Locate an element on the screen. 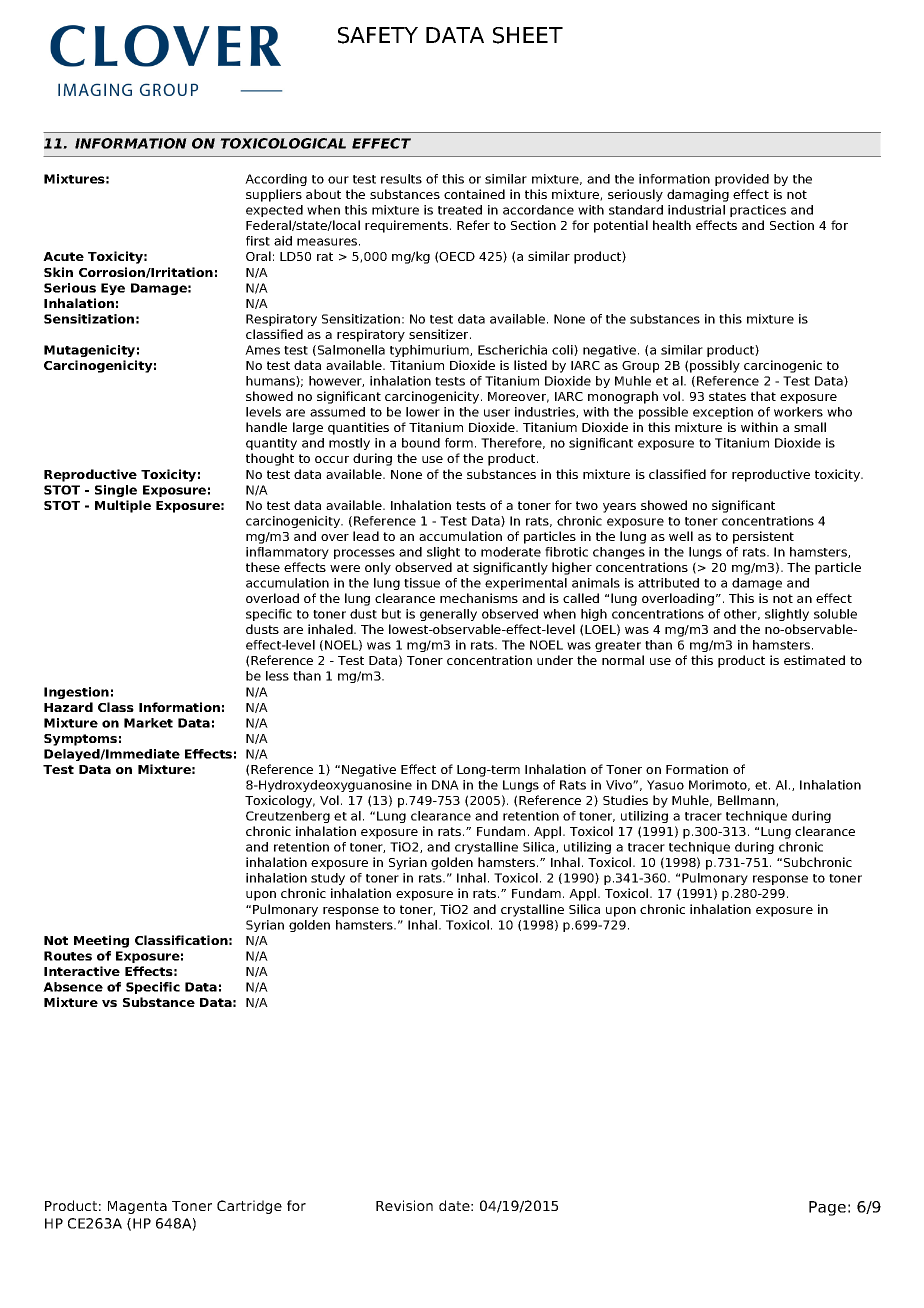 Image resolution: width=924 pixels, height=1308 pixels. According is located at coordinates (276, 180).
